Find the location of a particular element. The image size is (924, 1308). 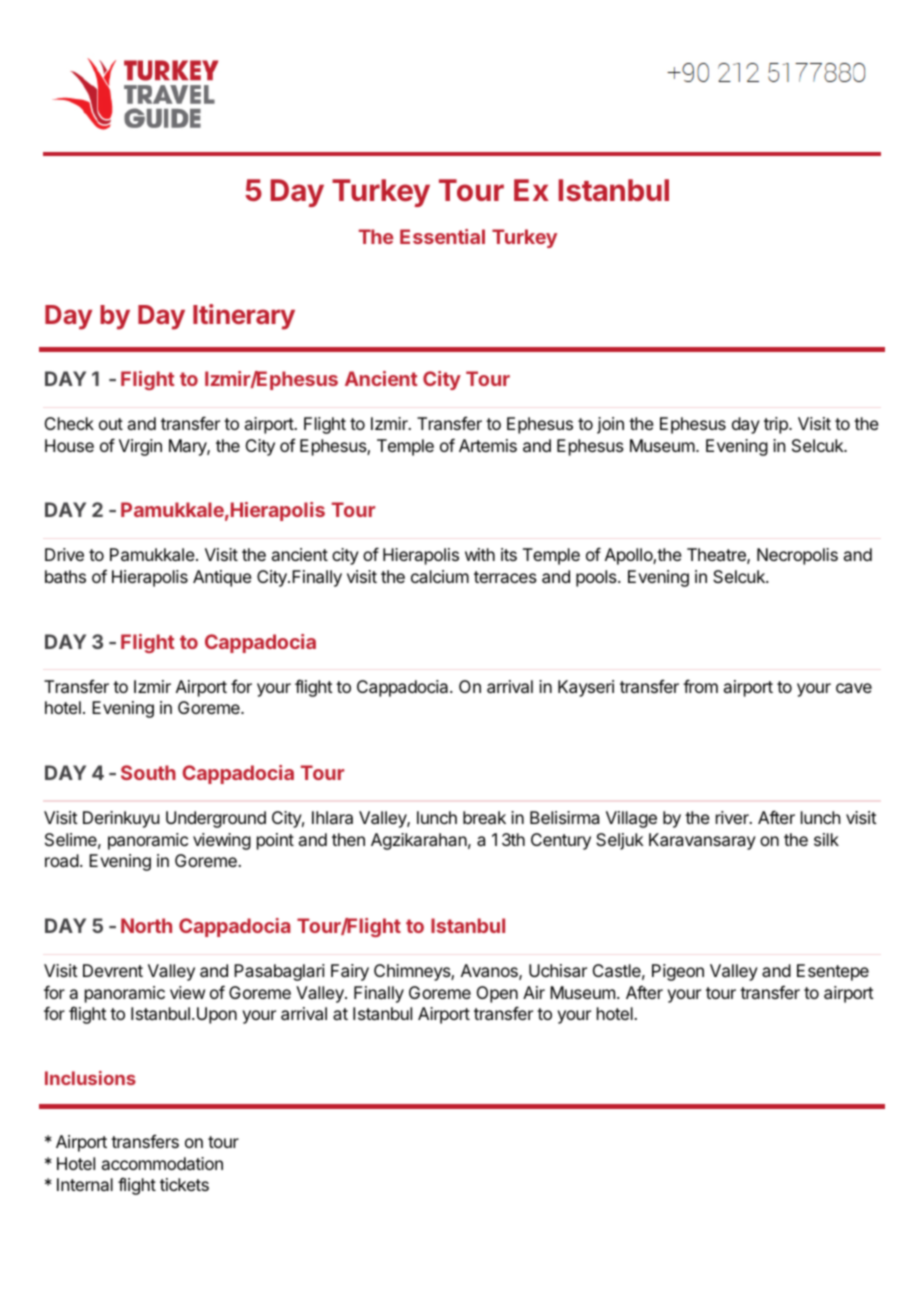

accommodation is located at coordinates (162, 1163).
